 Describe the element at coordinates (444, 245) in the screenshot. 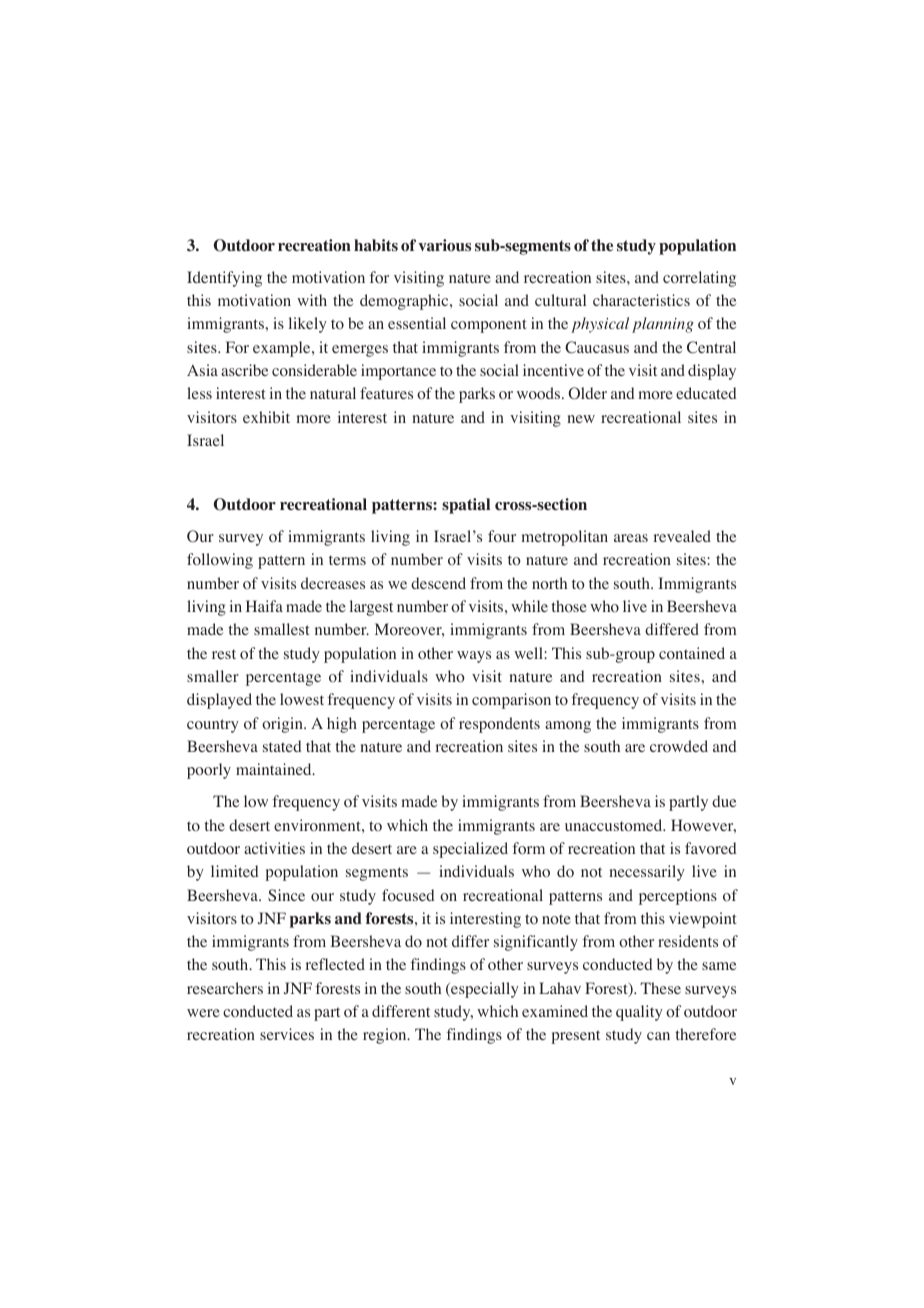

I see `various` at that location.
